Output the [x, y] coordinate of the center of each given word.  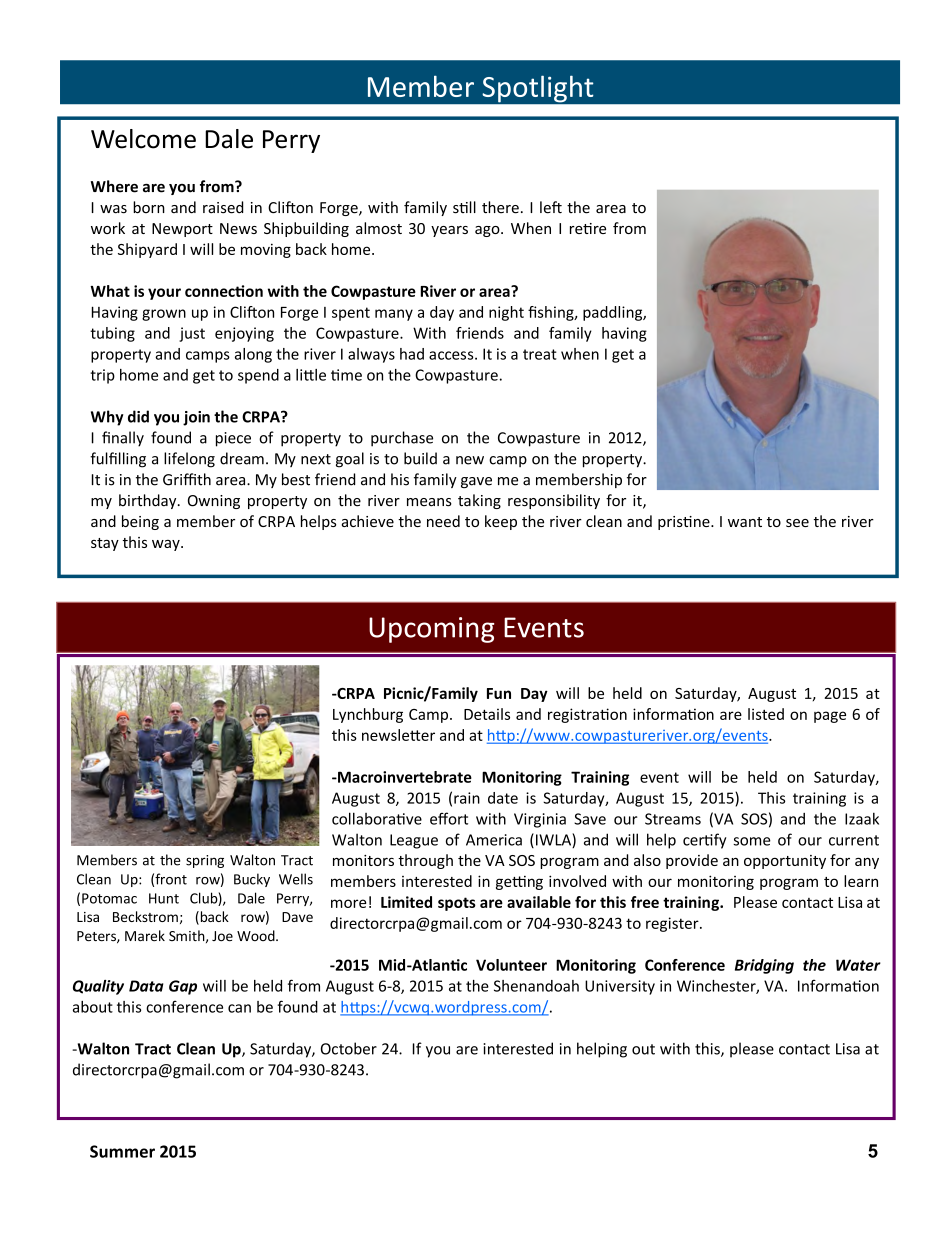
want [745, 522]
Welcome [143, 139]
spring [205, 861]
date [503, 798]
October [349, 1048]
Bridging [764, 966]
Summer [122, 1151]
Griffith [187, 479]
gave [476, 482]
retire [588, 228]
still [464, 207]
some [752, 841]
